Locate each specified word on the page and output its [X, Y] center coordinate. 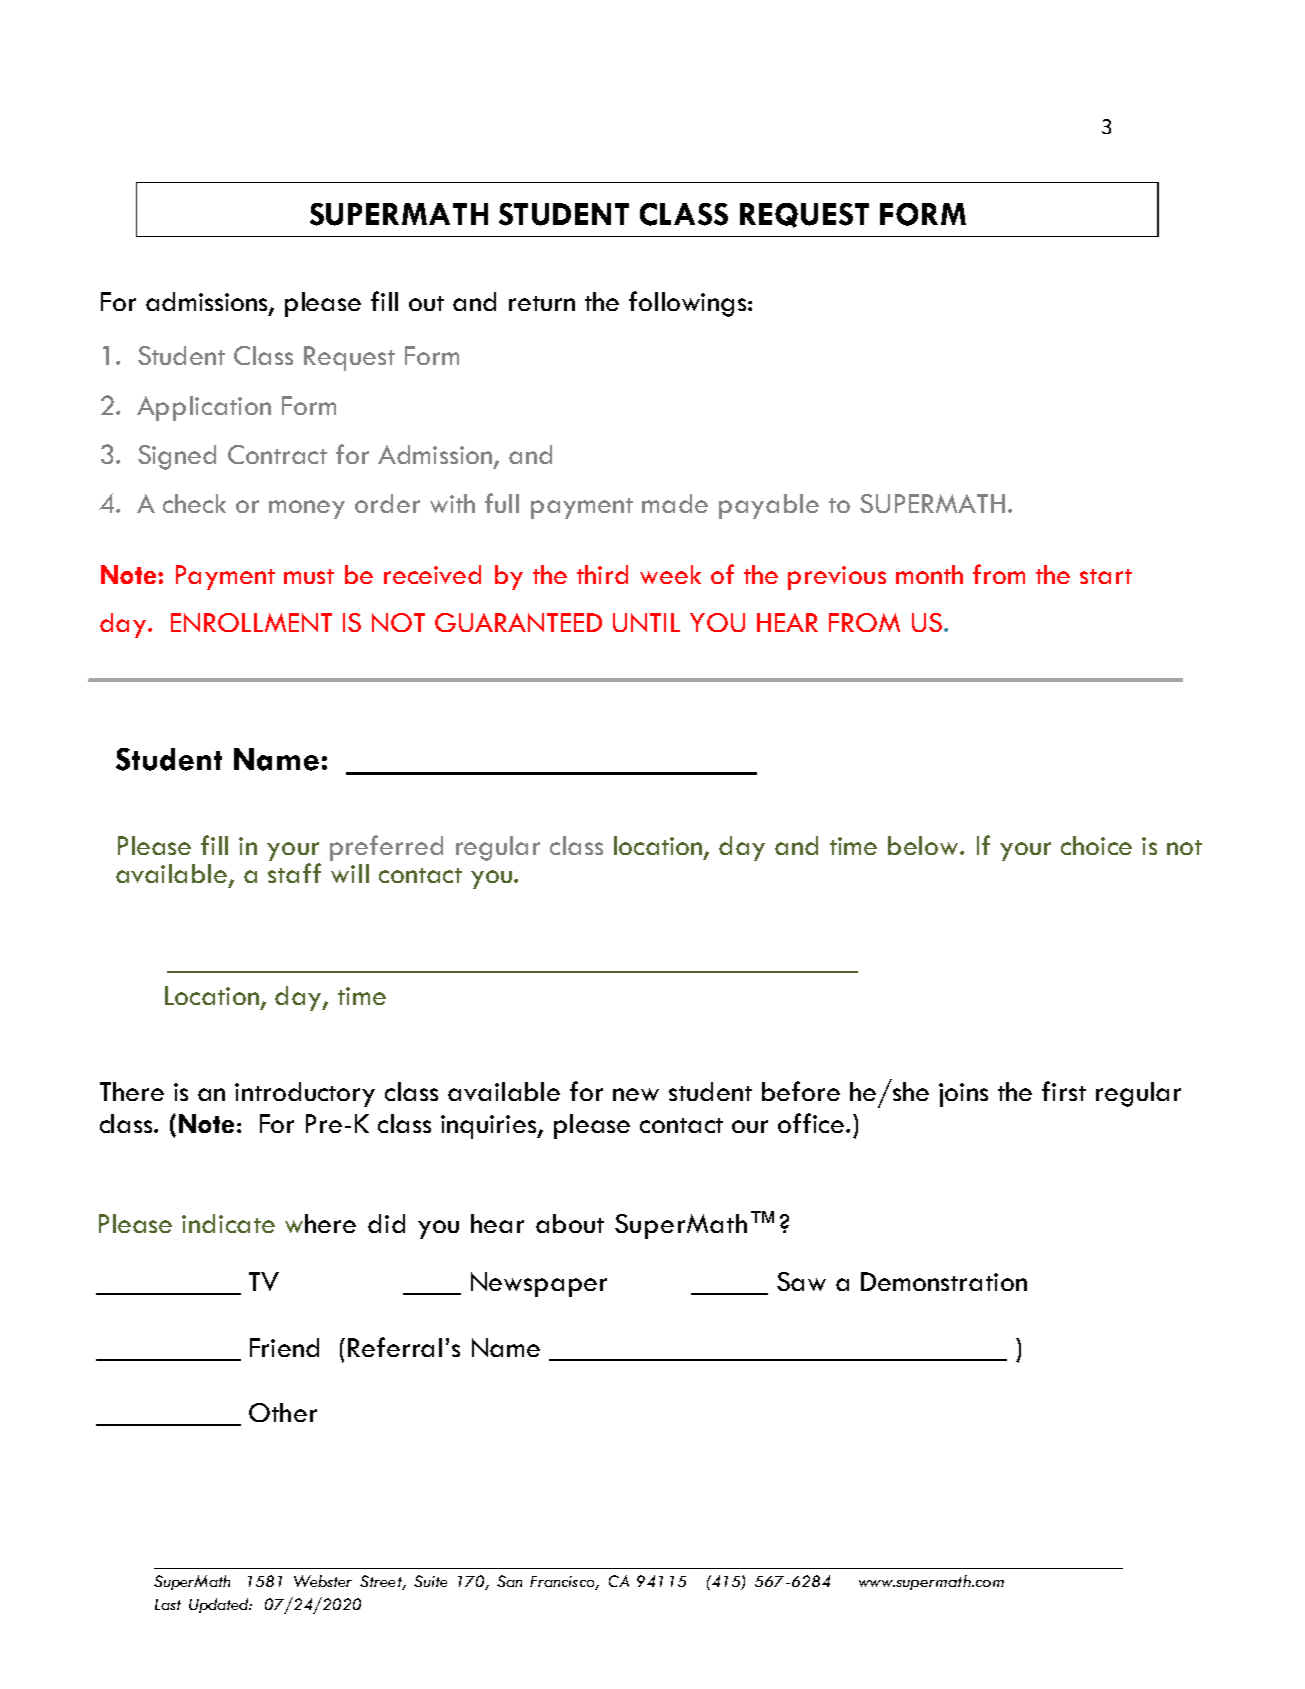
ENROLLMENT [251, 622]
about [570, 1223]
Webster [323, 1581]
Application [204, 408]
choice [1096, 845]
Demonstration [944, 1281]
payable [769, 506]
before [801, 1091]
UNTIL [646, 622]
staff [294, 873]
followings [689, 304]
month [929, 574]
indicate [228, 1223]
